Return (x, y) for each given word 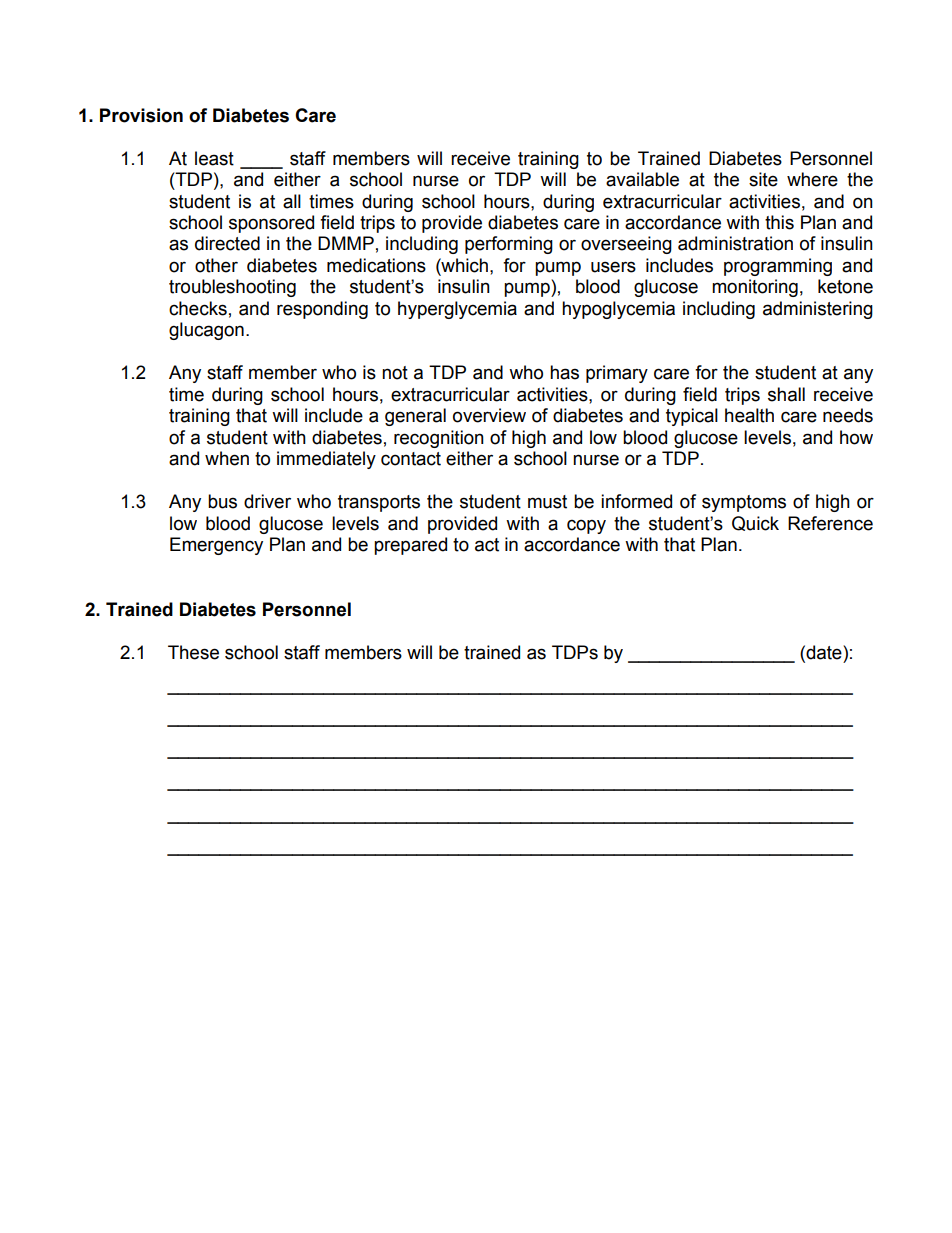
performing (509, 245)
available (642, 179)
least (214, 158)
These (193, 652)
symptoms (744, 503)
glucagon (206, 331)
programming (778, 267)
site (763, 179)
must (547, 502)
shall (786, 394)
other (216, 265)
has (564, 372)
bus (222, 501)
